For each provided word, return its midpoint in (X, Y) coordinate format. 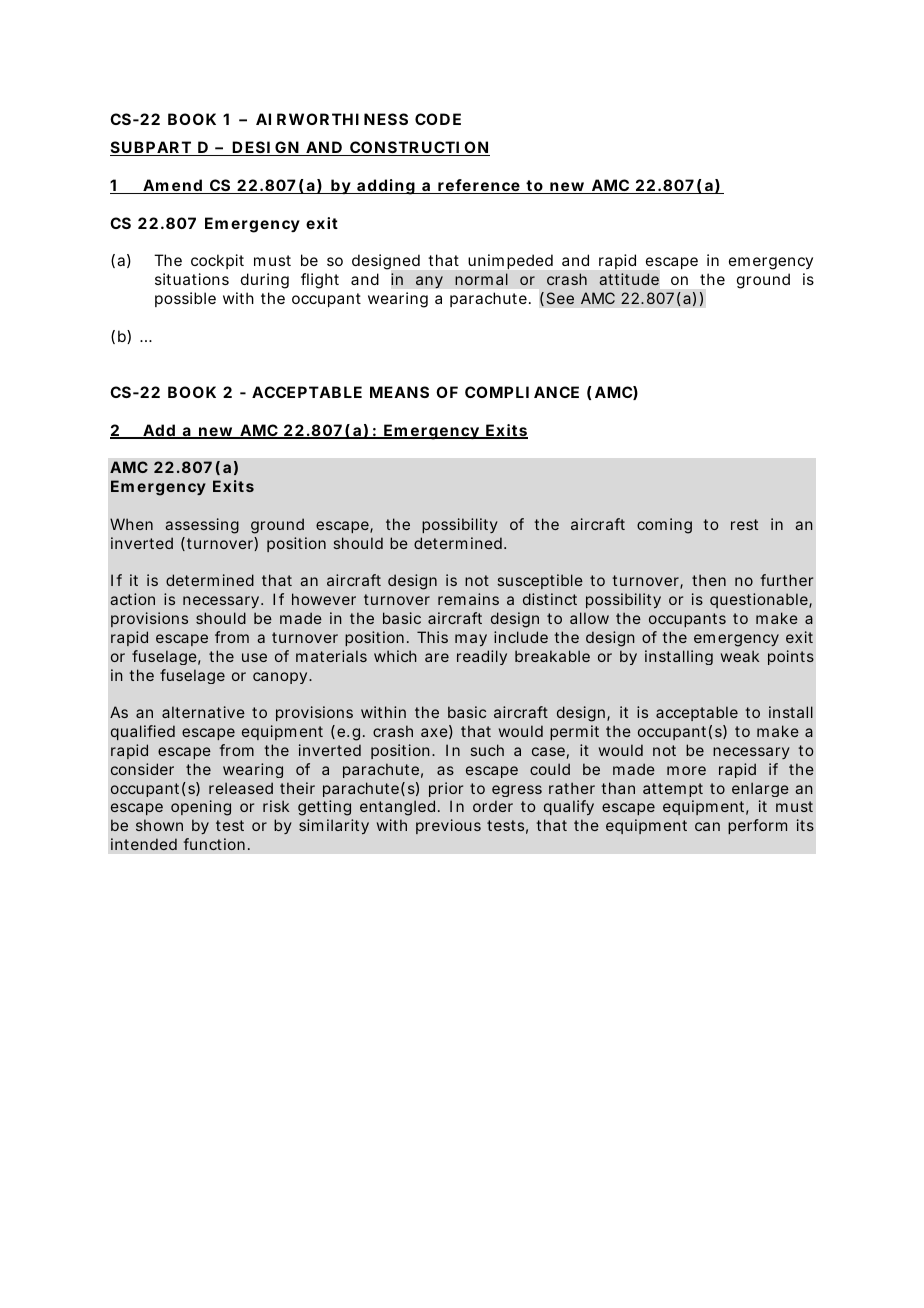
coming (664, 526)
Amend (174, 186)
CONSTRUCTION (419, 148)
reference (480, 186)
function (216, 844)
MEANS (399, 392)
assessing (202, 526)
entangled (400, 808)
